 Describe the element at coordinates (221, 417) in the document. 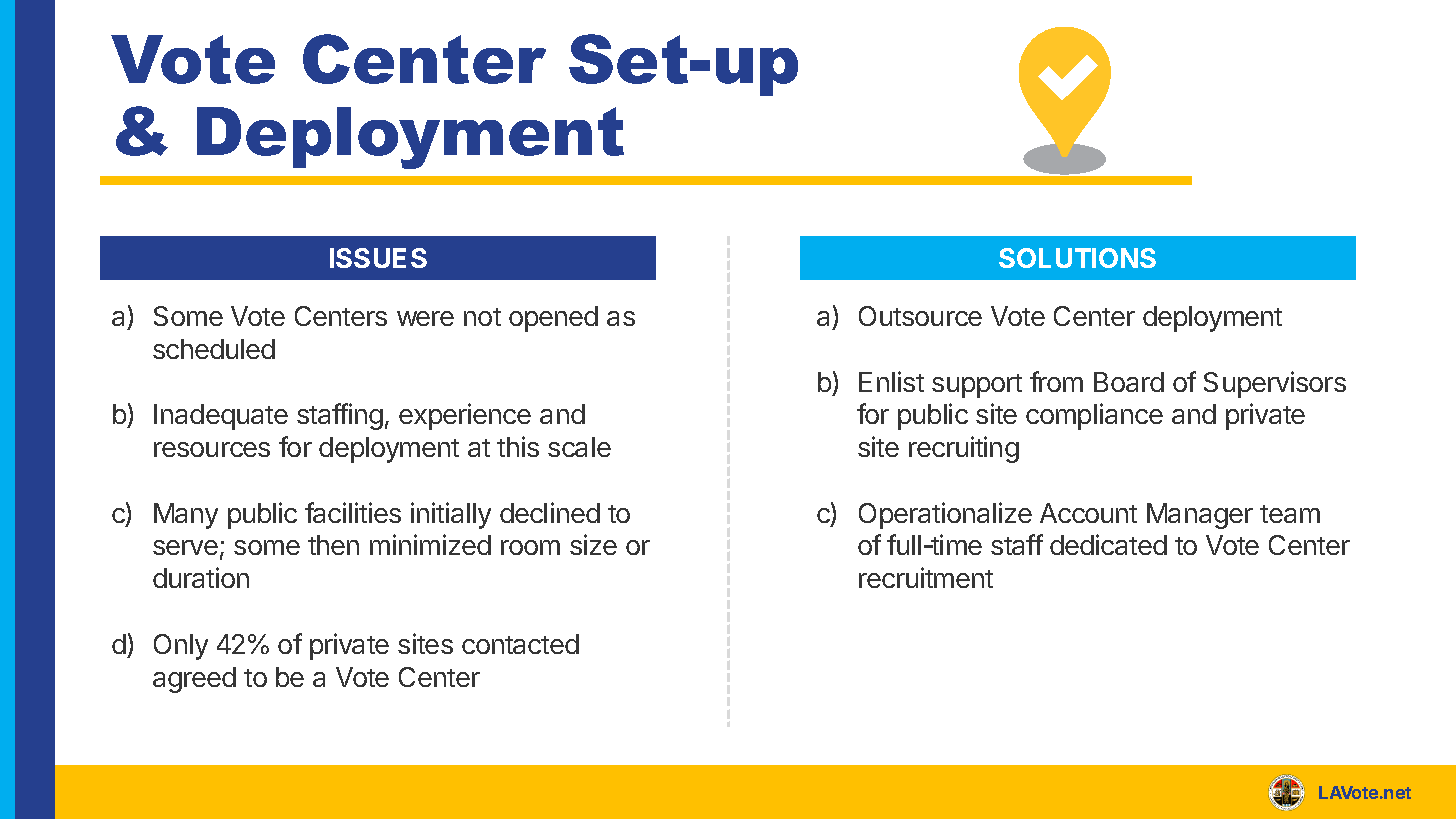

I see `Inadequate` at that location.
